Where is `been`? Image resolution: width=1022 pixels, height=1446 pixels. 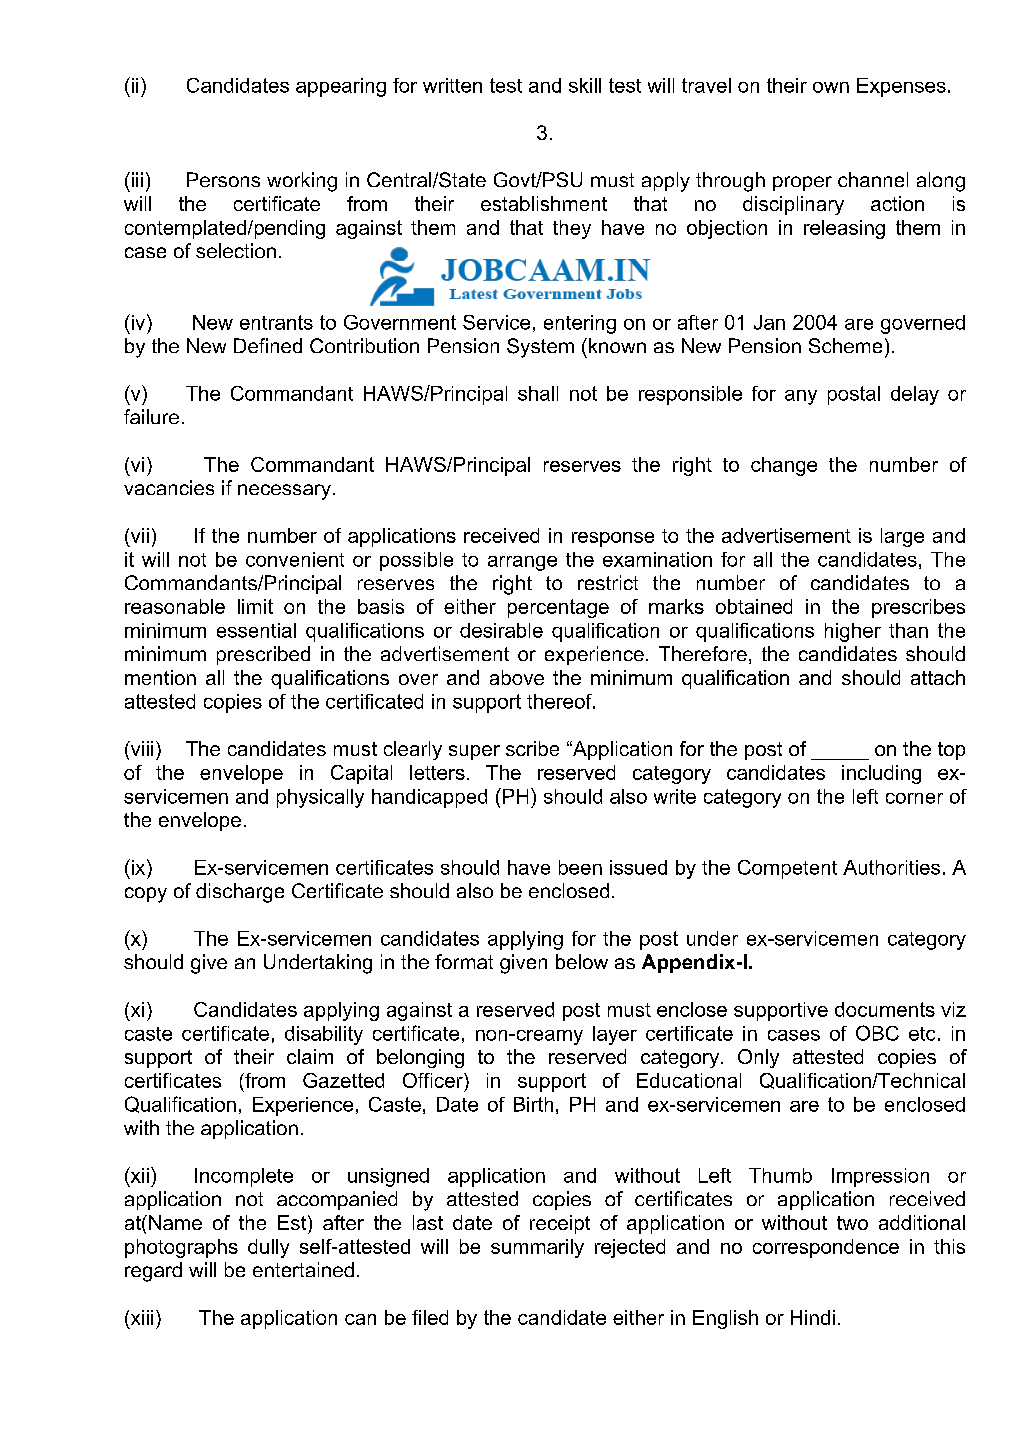
been is located at coordinates (580, 867).
